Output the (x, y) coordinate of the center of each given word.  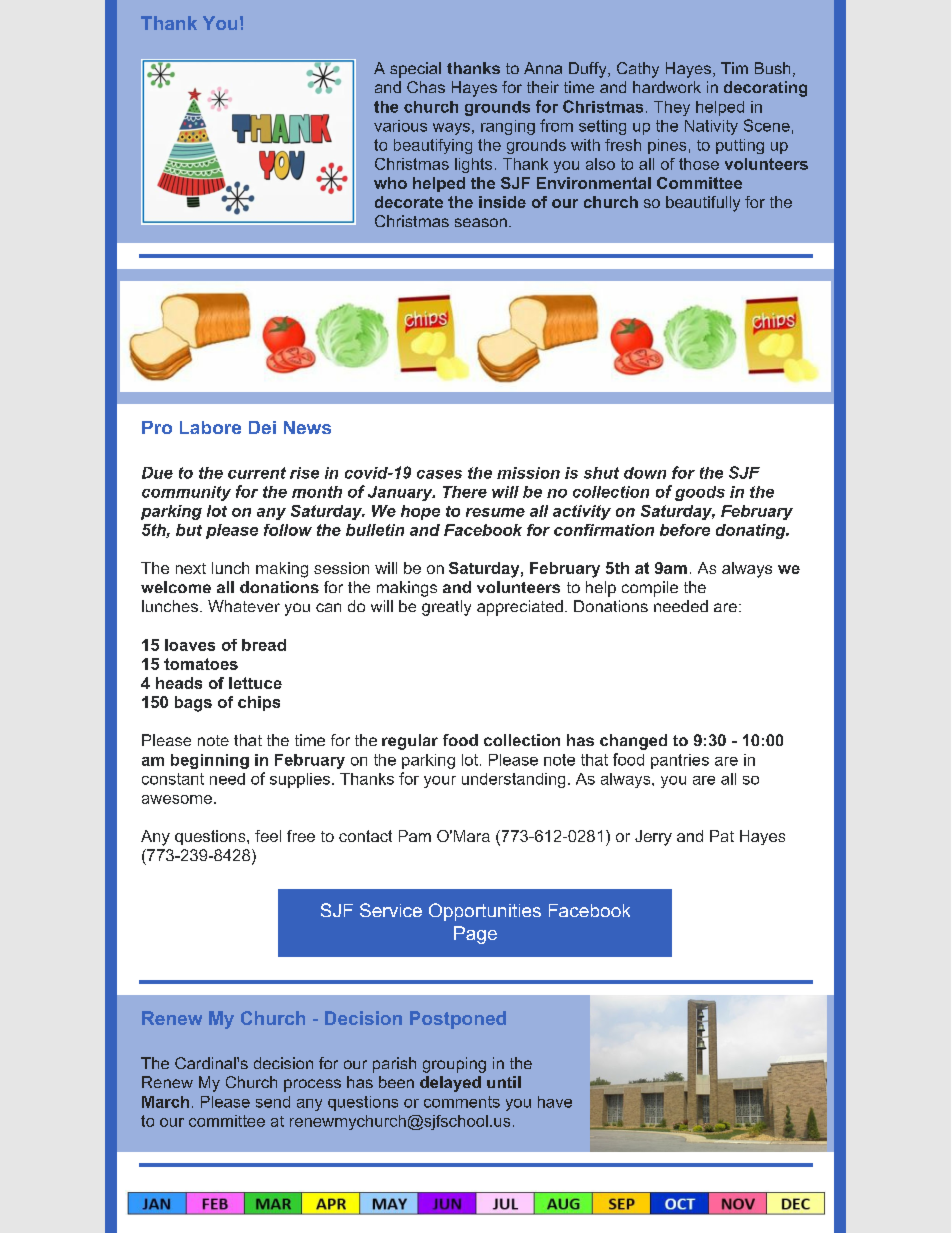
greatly (446, 608)
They (672, 108)
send (273, 1102)
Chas (426, 87)
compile (650, 589)
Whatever (244, 606)
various (400, 126)
